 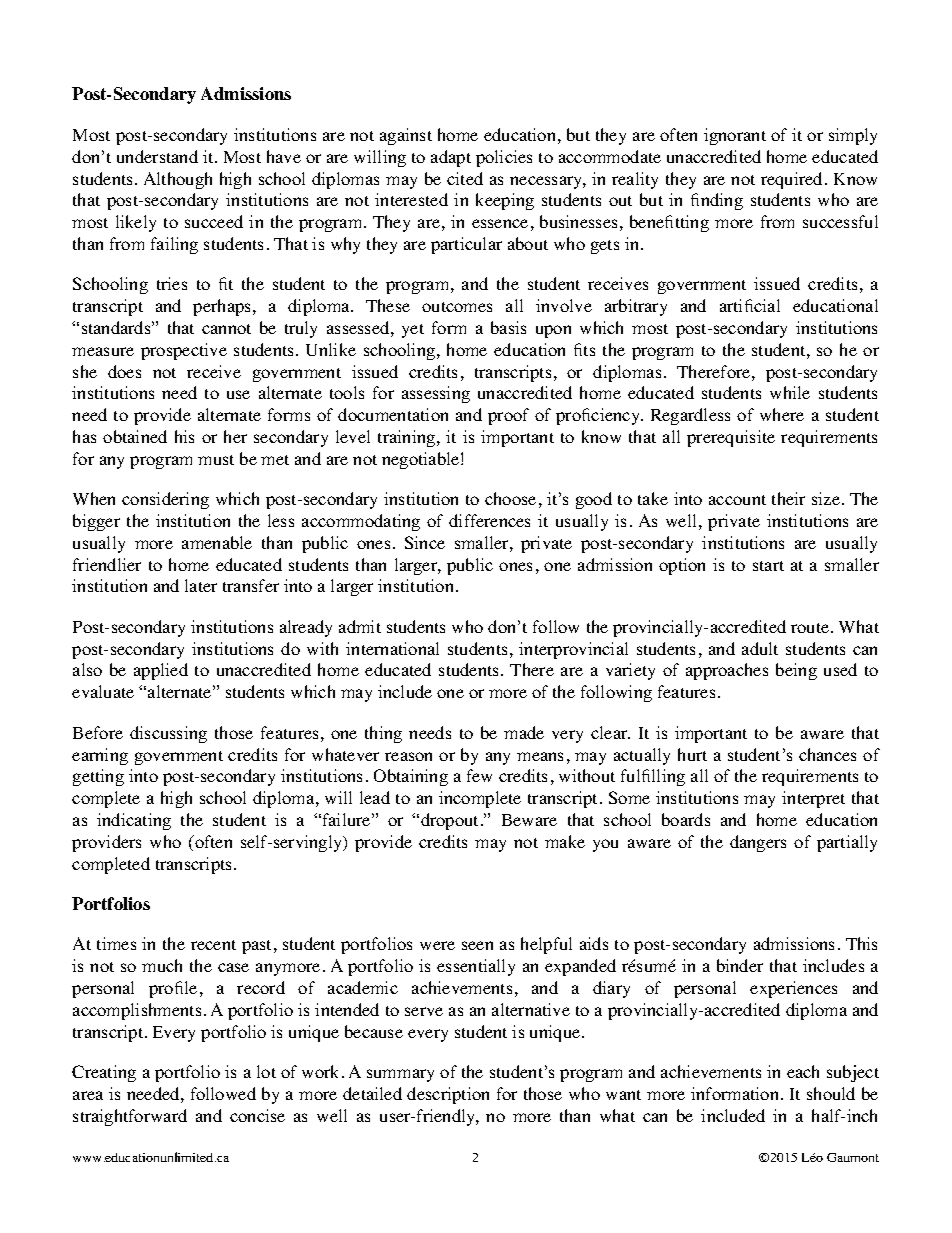 What do you see at coordinates (788, 498) in the screenshot?
I see `their` at bounding box center [788, 498].
